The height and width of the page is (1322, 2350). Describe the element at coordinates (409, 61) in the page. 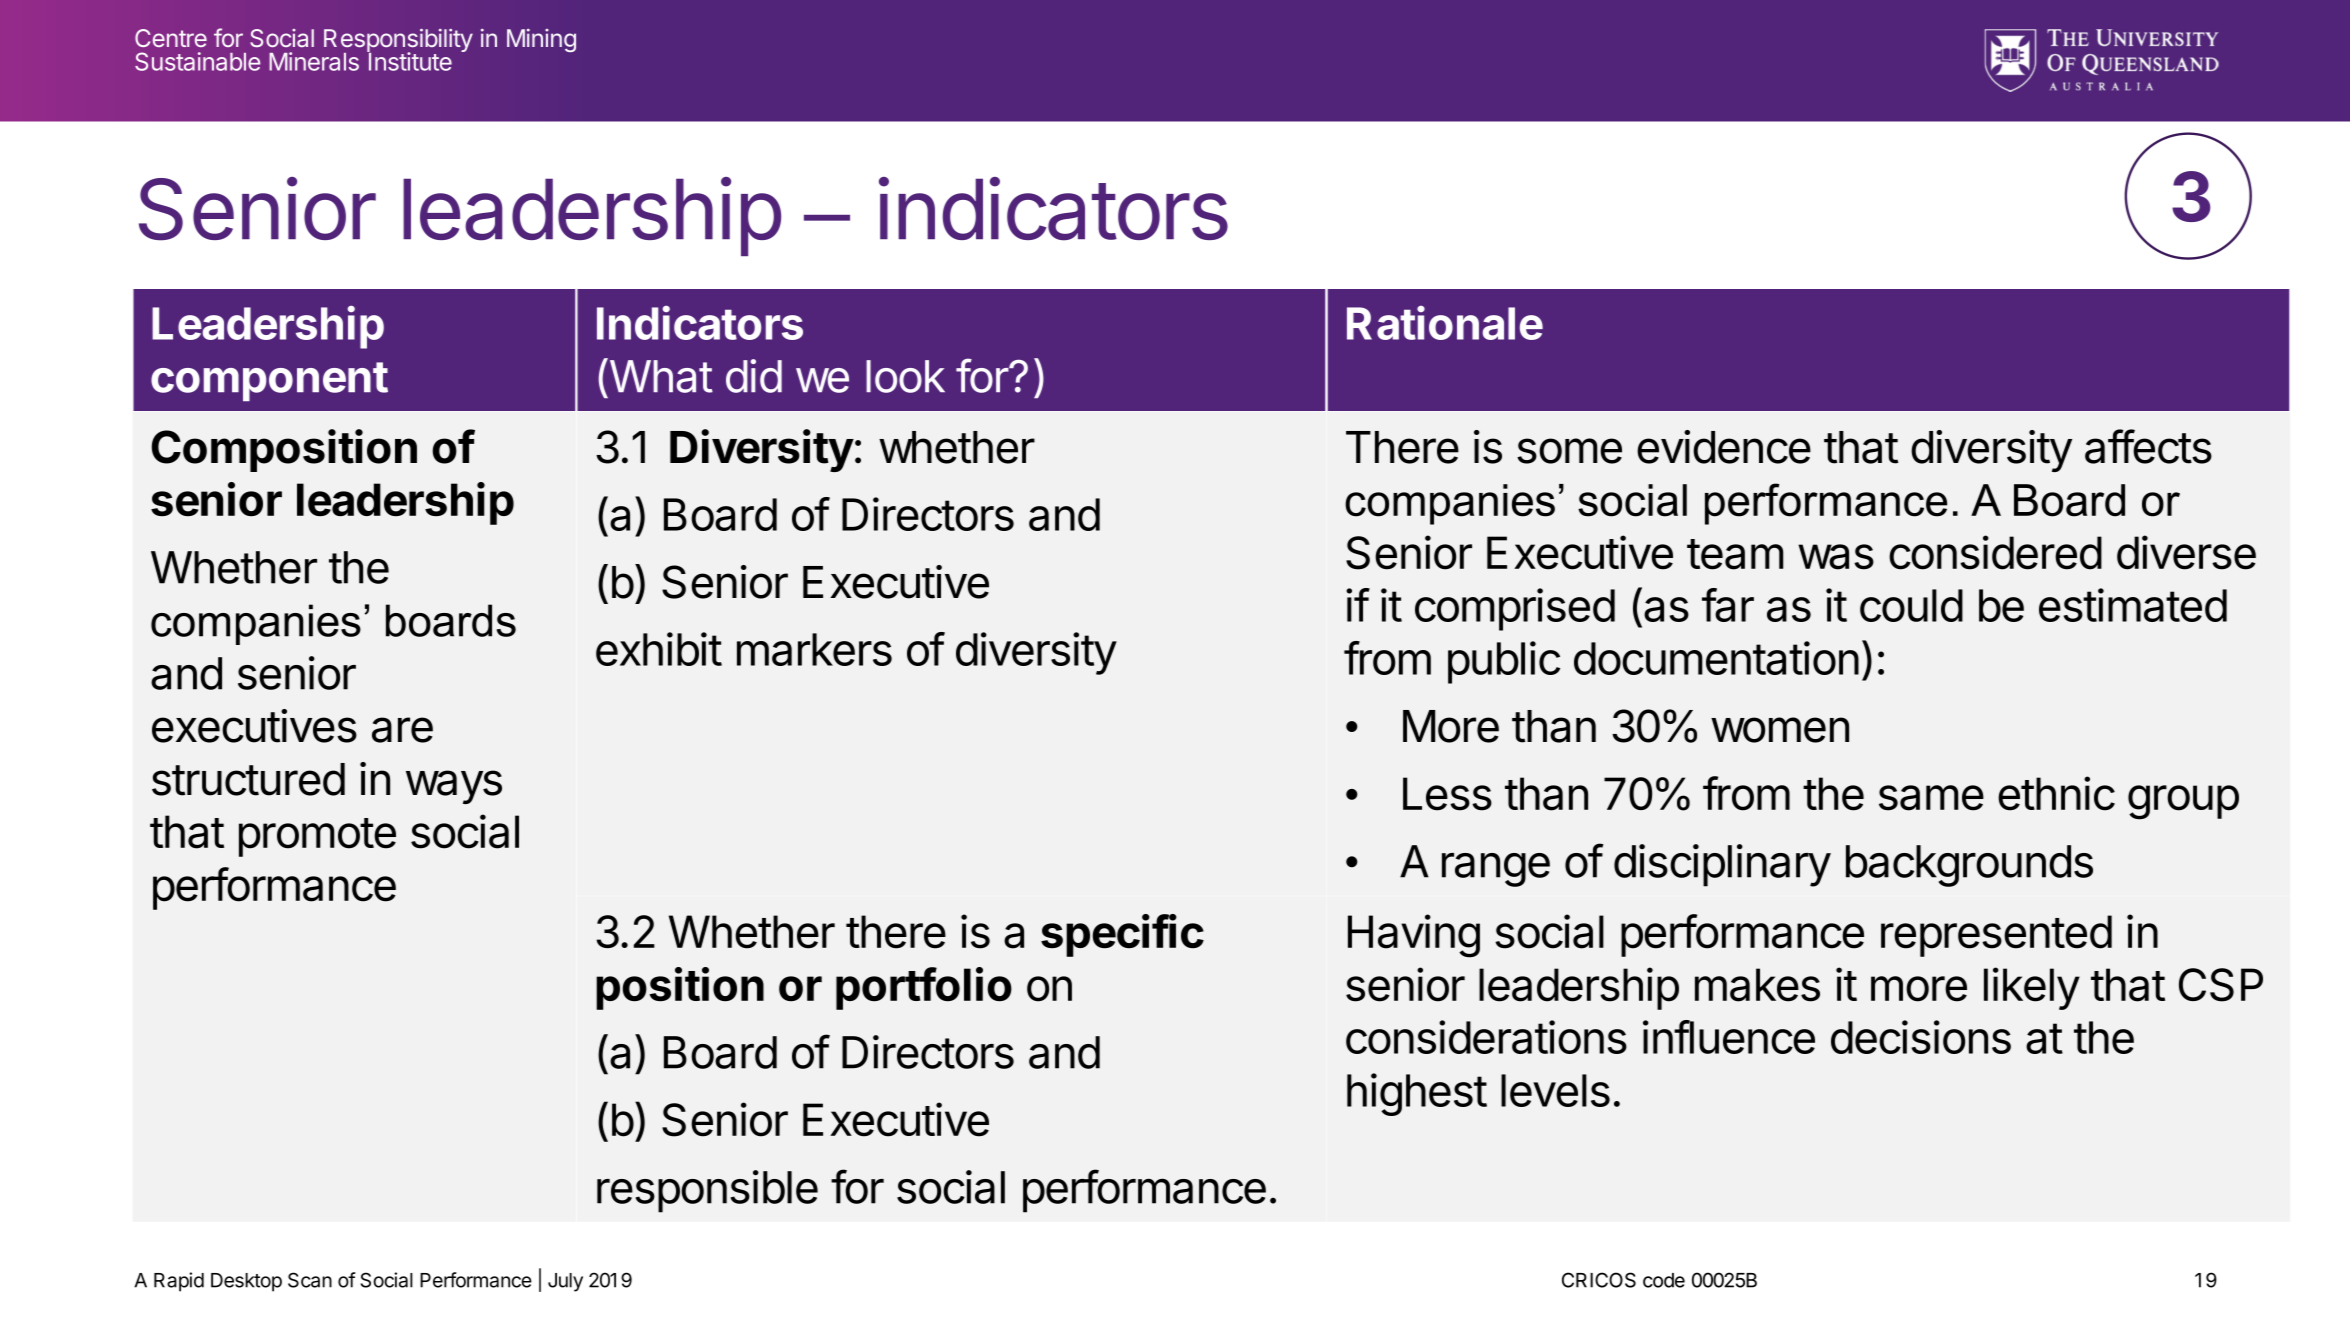

I see `Institute` at that location.
